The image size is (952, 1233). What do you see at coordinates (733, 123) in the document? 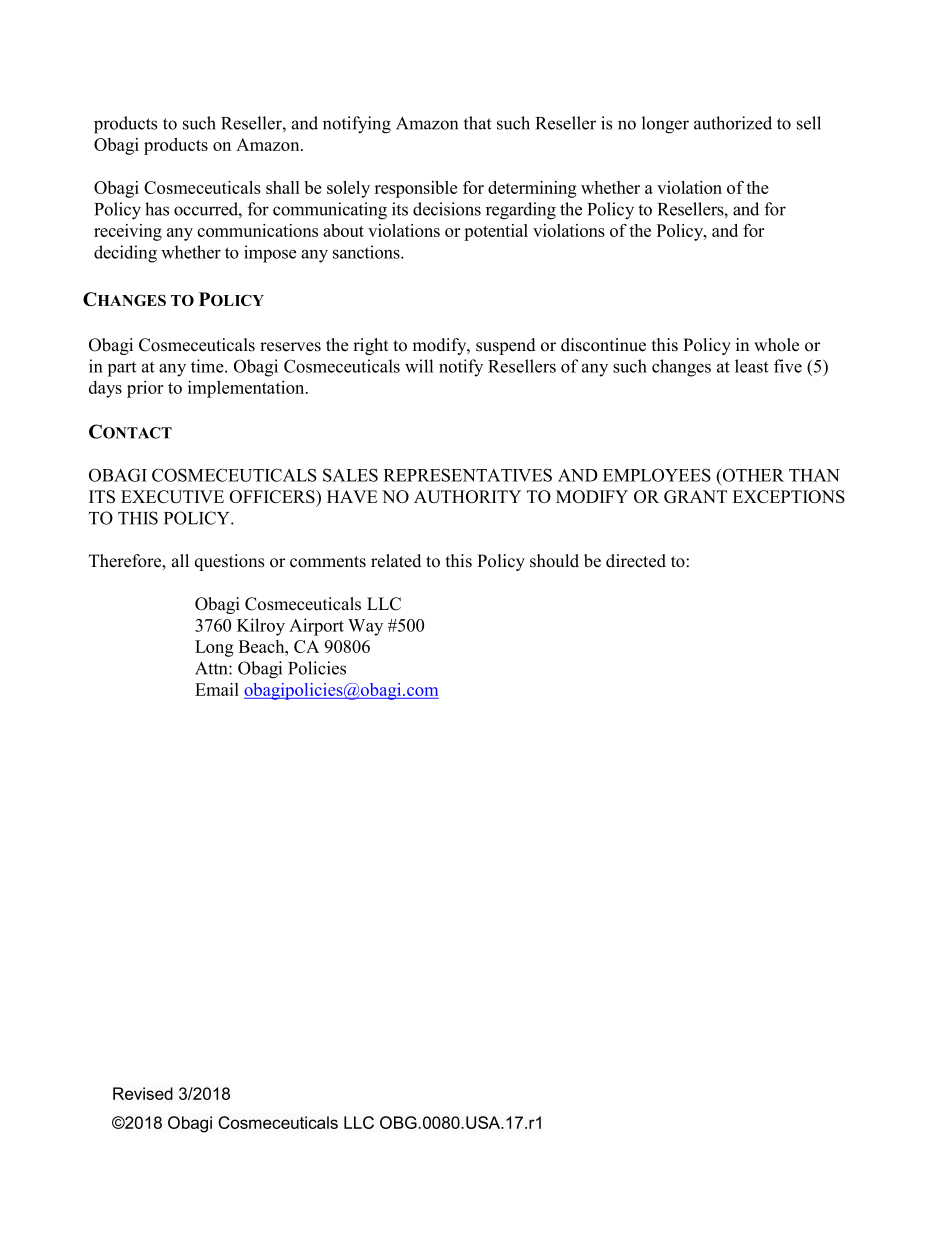
I see `authorized` at bounding box center [733, 123].
